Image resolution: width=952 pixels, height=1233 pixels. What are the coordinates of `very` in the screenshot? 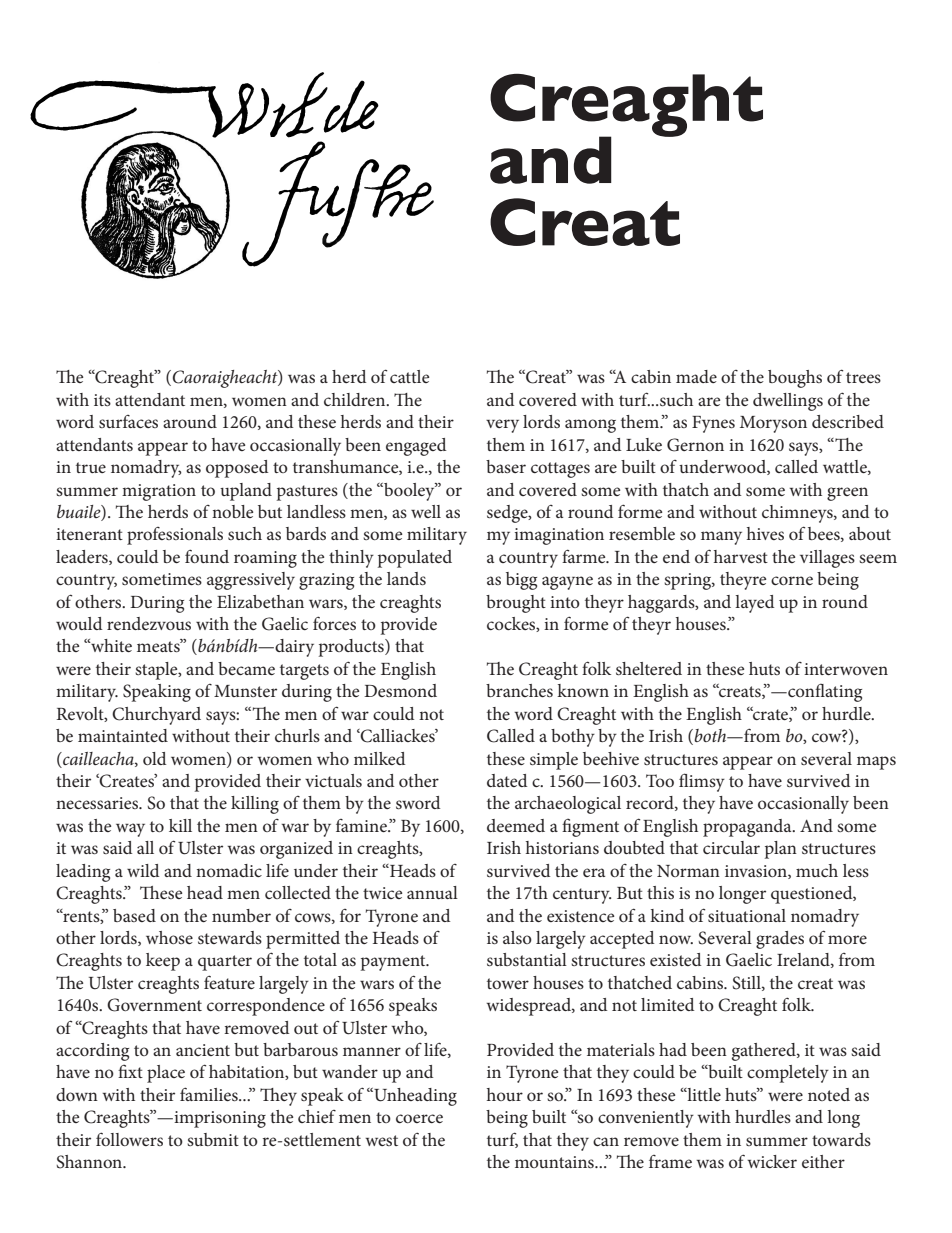 It's located at (502, 426).
